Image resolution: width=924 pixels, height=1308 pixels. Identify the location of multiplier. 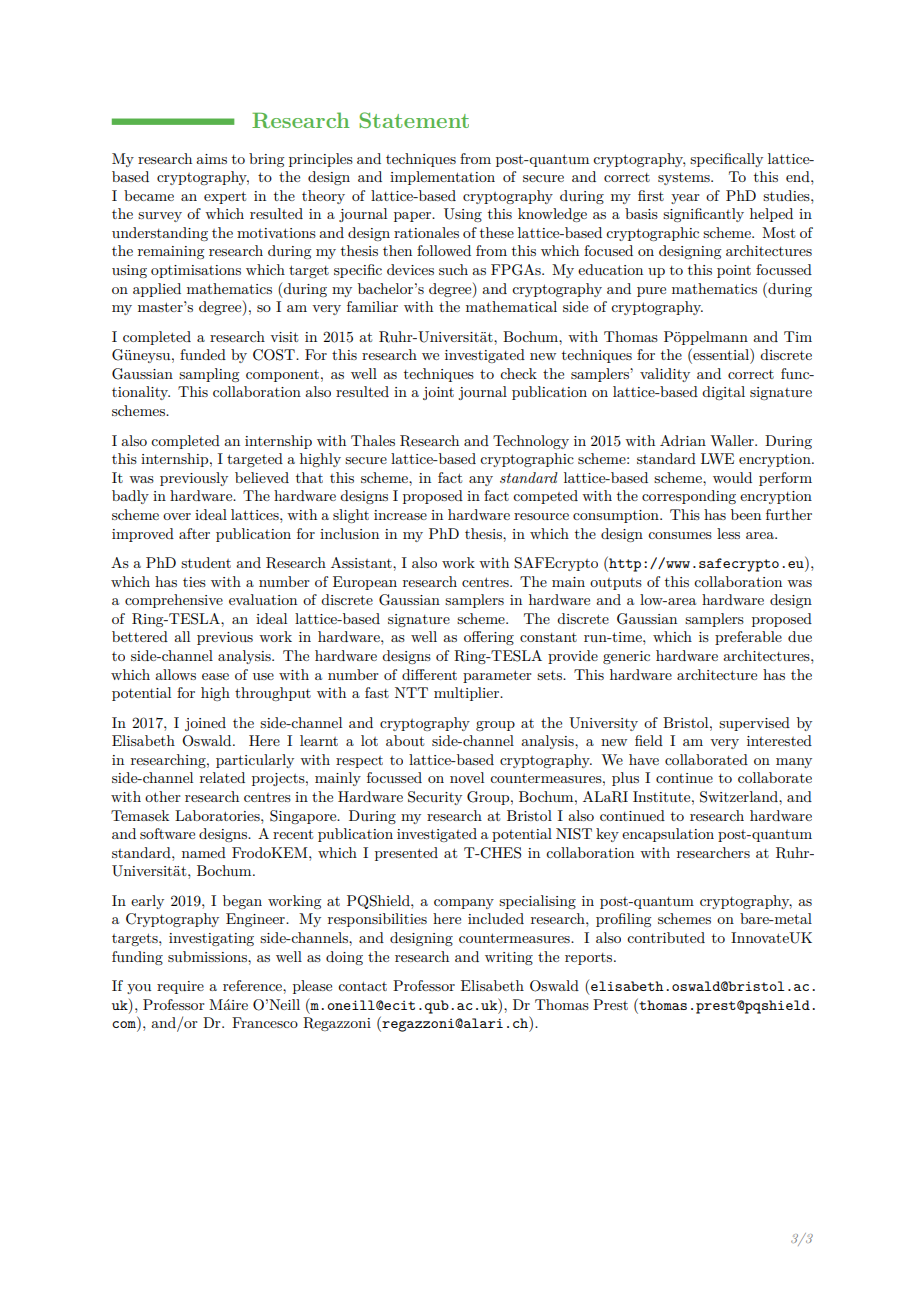
(468, 694).
